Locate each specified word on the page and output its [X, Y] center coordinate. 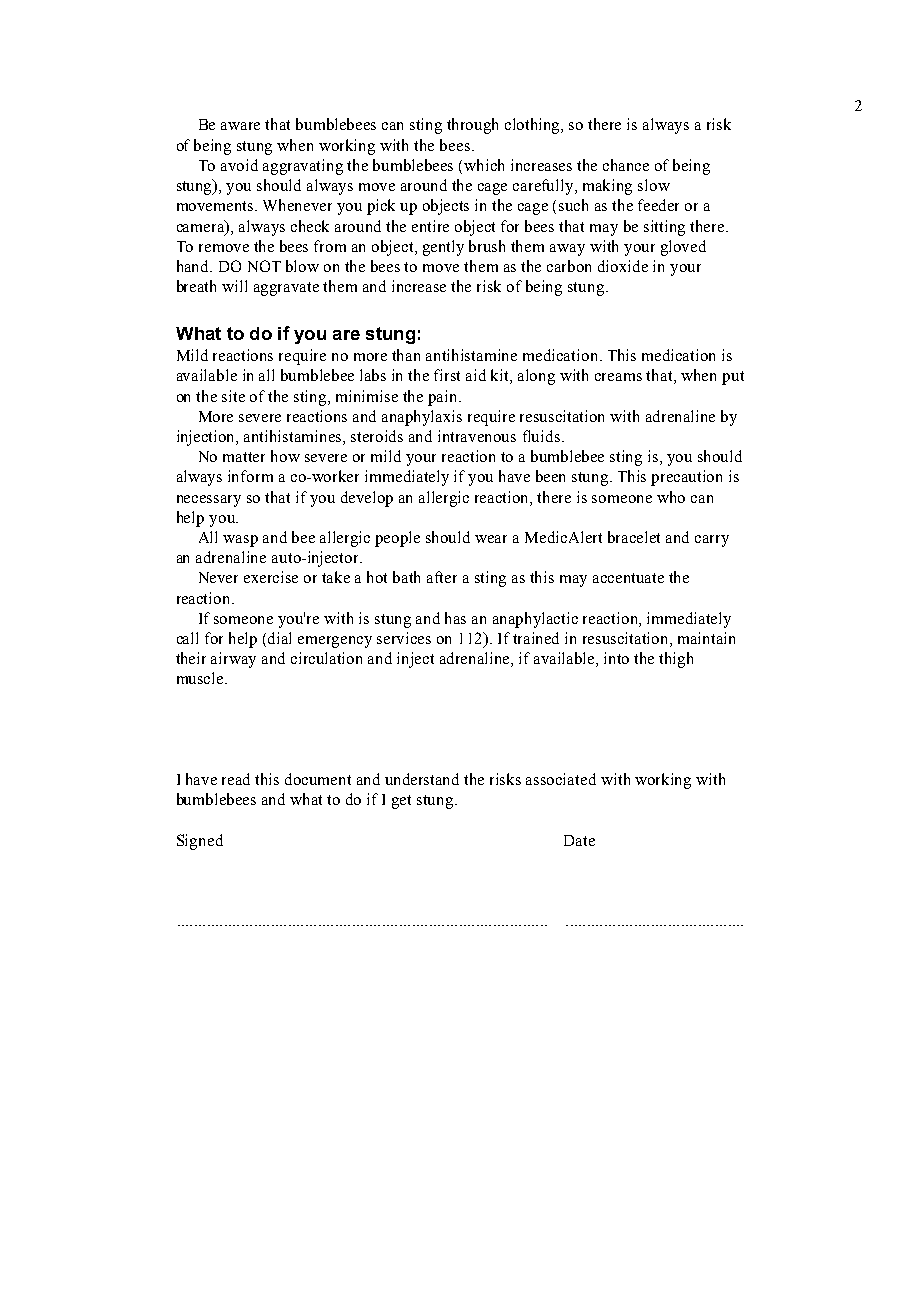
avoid [239, 165]
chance [626, 165]
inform [250, 476]
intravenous [477, 436]
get [401, 802]
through [472, 126]
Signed [200, 842]
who [671, 497]
